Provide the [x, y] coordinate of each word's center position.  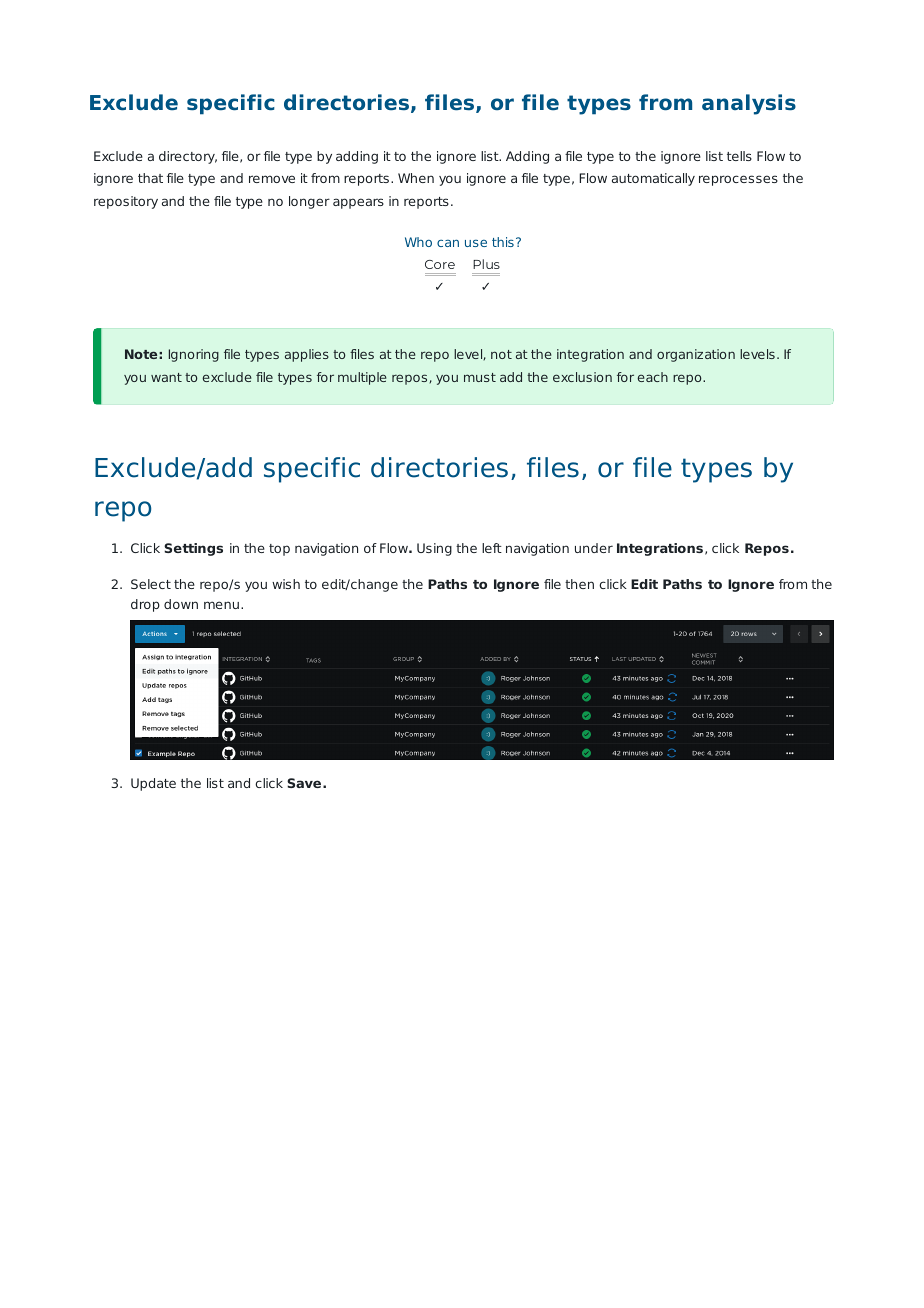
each [652, 377]
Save [305, 783]
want [166, 377]
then [579, 584]
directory [188, 157]
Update [153, 784]
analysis [749, 104]
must [480, 377]
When [416, 178]
